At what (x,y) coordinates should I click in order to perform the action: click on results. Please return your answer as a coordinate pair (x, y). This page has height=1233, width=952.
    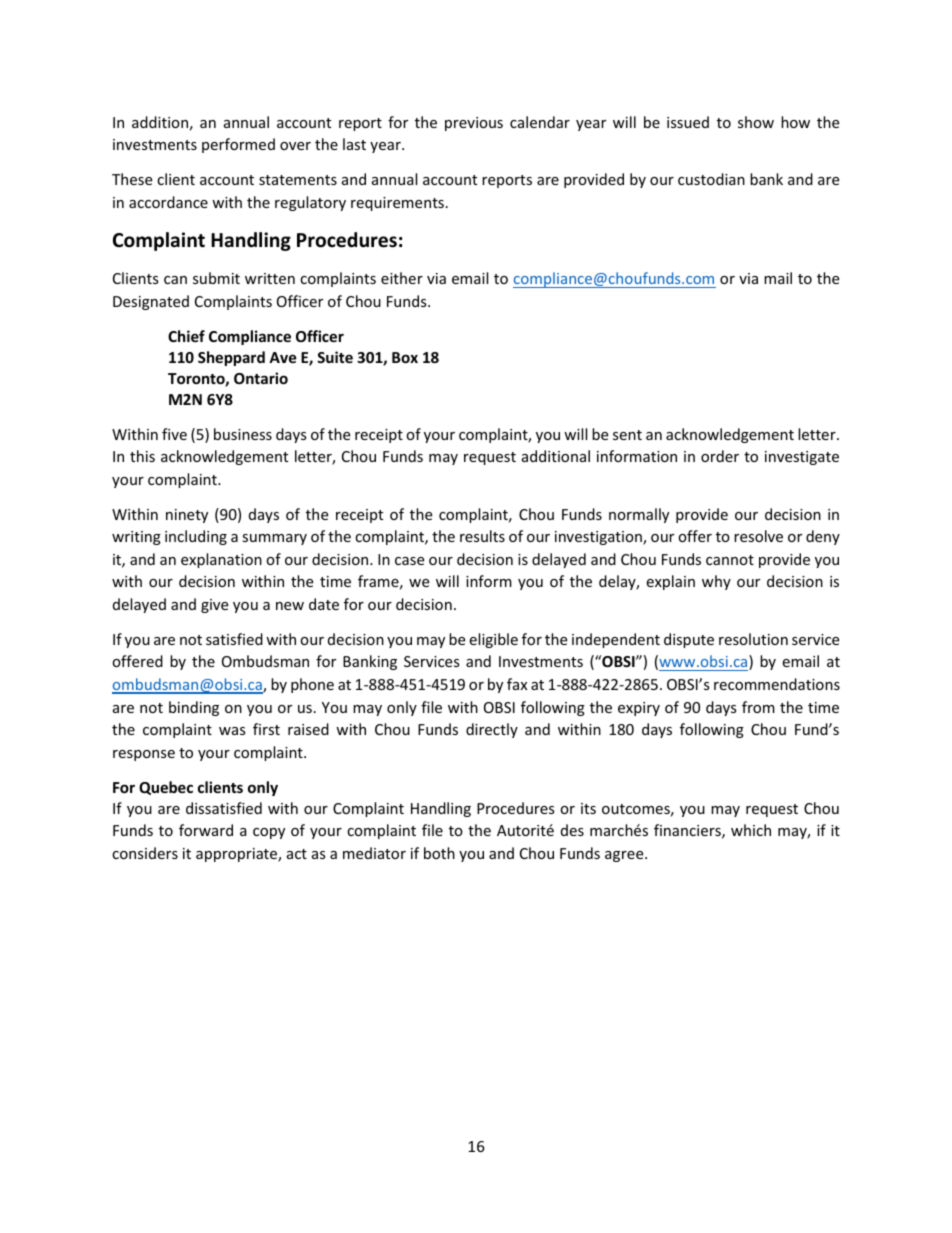
    Looking at the image, I should click on (482, 536).
